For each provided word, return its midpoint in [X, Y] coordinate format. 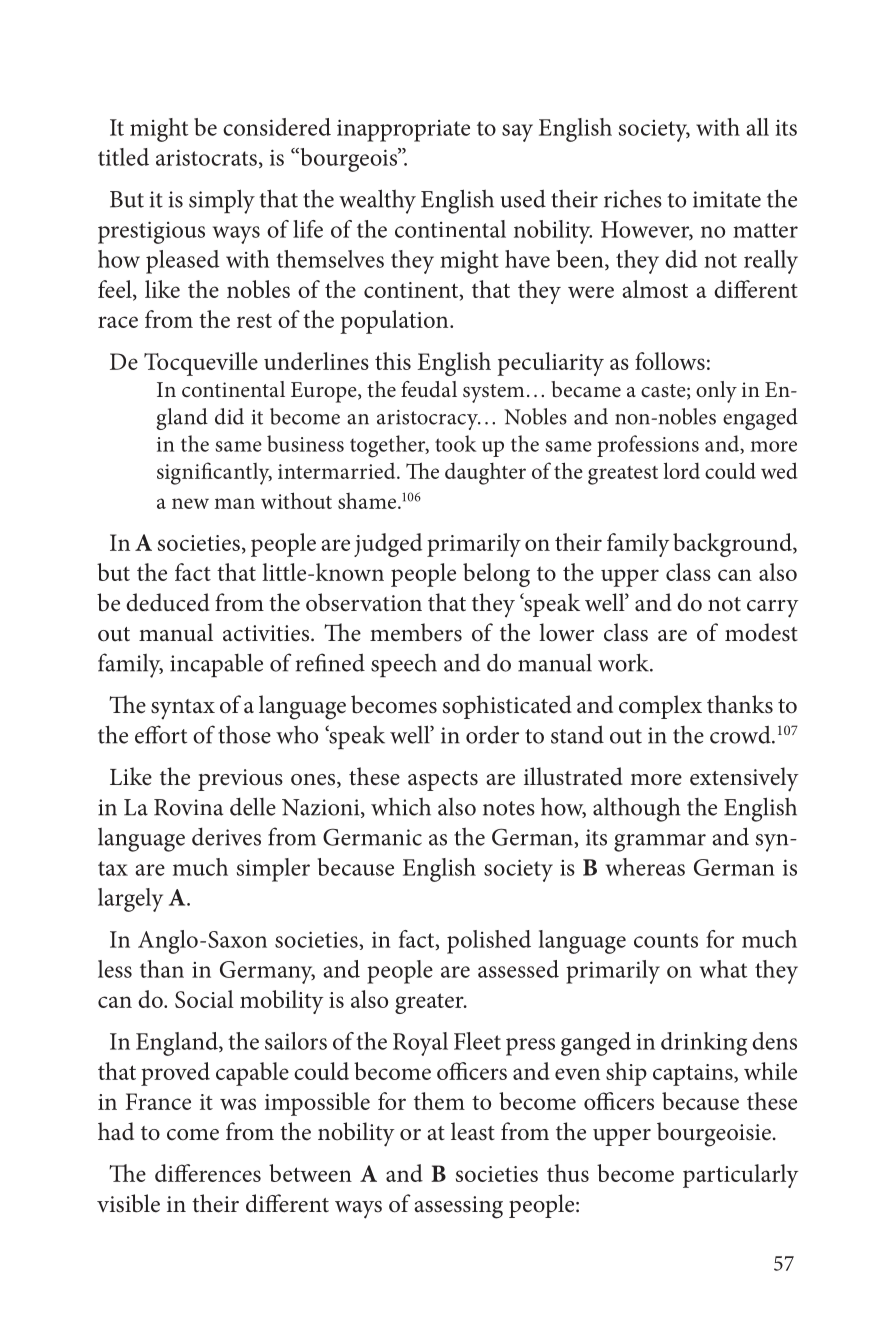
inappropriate [403, 130]
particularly [740, 1176]
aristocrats [206, 157]
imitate [727, 199]
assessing [458, 1207]
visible [128, 1203]
